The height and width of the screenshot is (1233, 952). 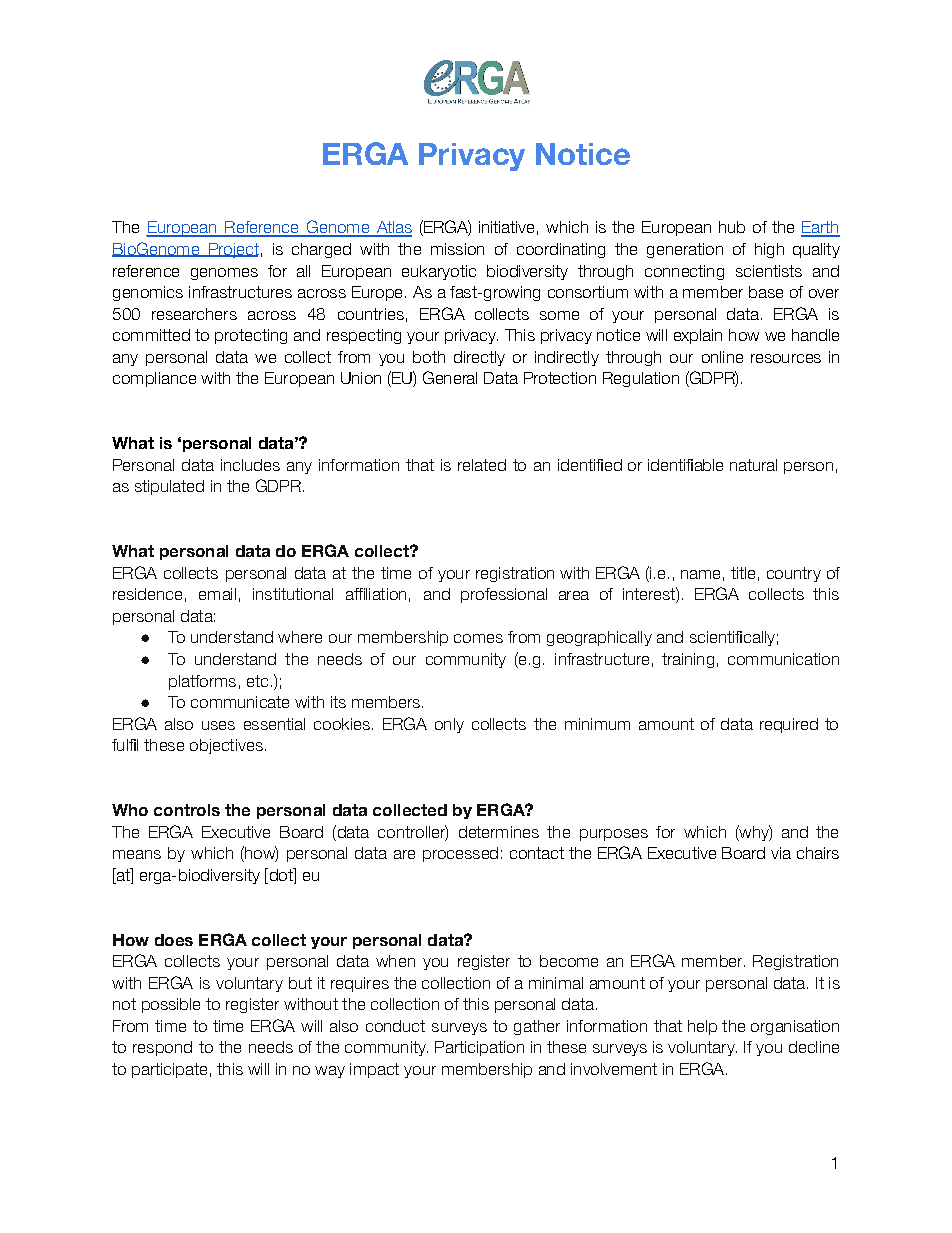 What do you see at coordinates (162, 1048) in the screenshot?
I see `respond` at bounding box center [162, 1048].
